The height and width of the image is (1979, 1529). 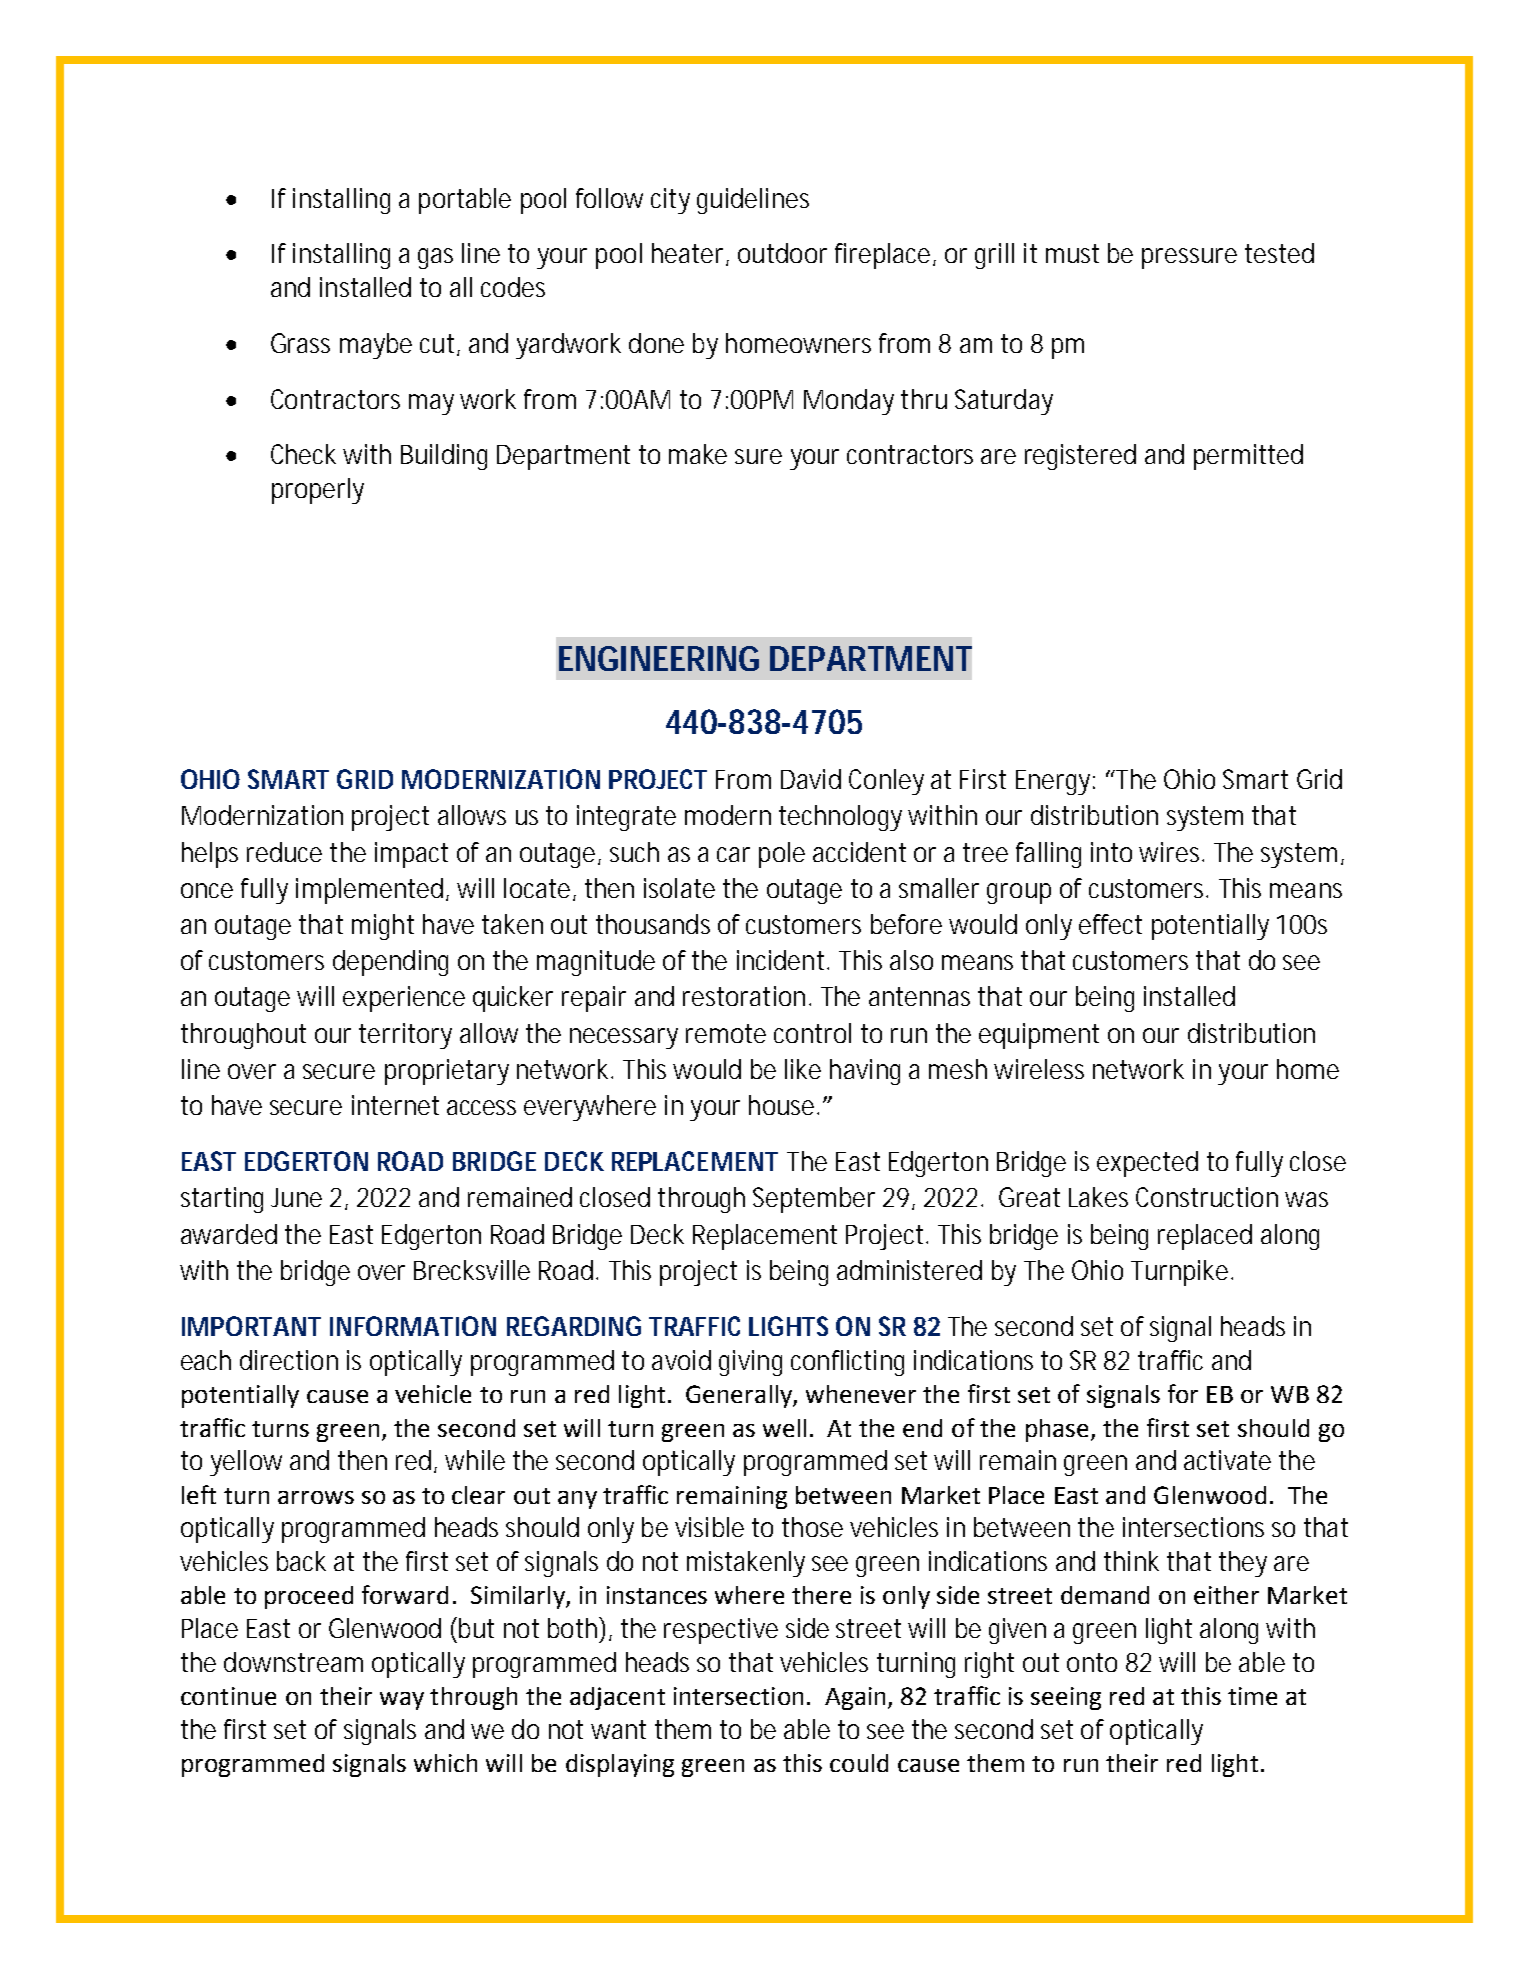 What do you see at coordinates (1072, 253) in the image?
I see `must` at bounding box center [1072, 253].
